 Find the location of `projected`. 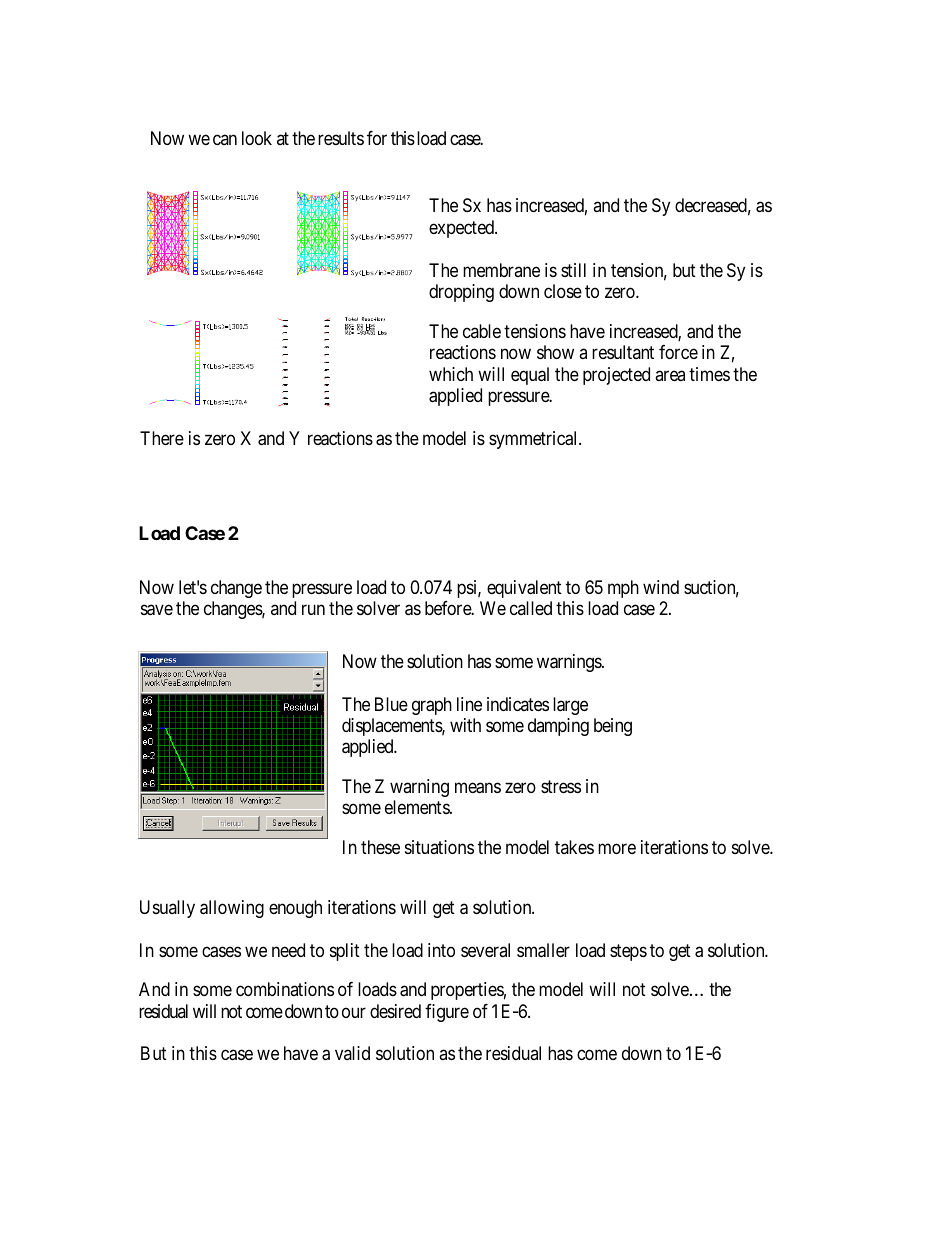

projected is located at coordinates (616, 376).
